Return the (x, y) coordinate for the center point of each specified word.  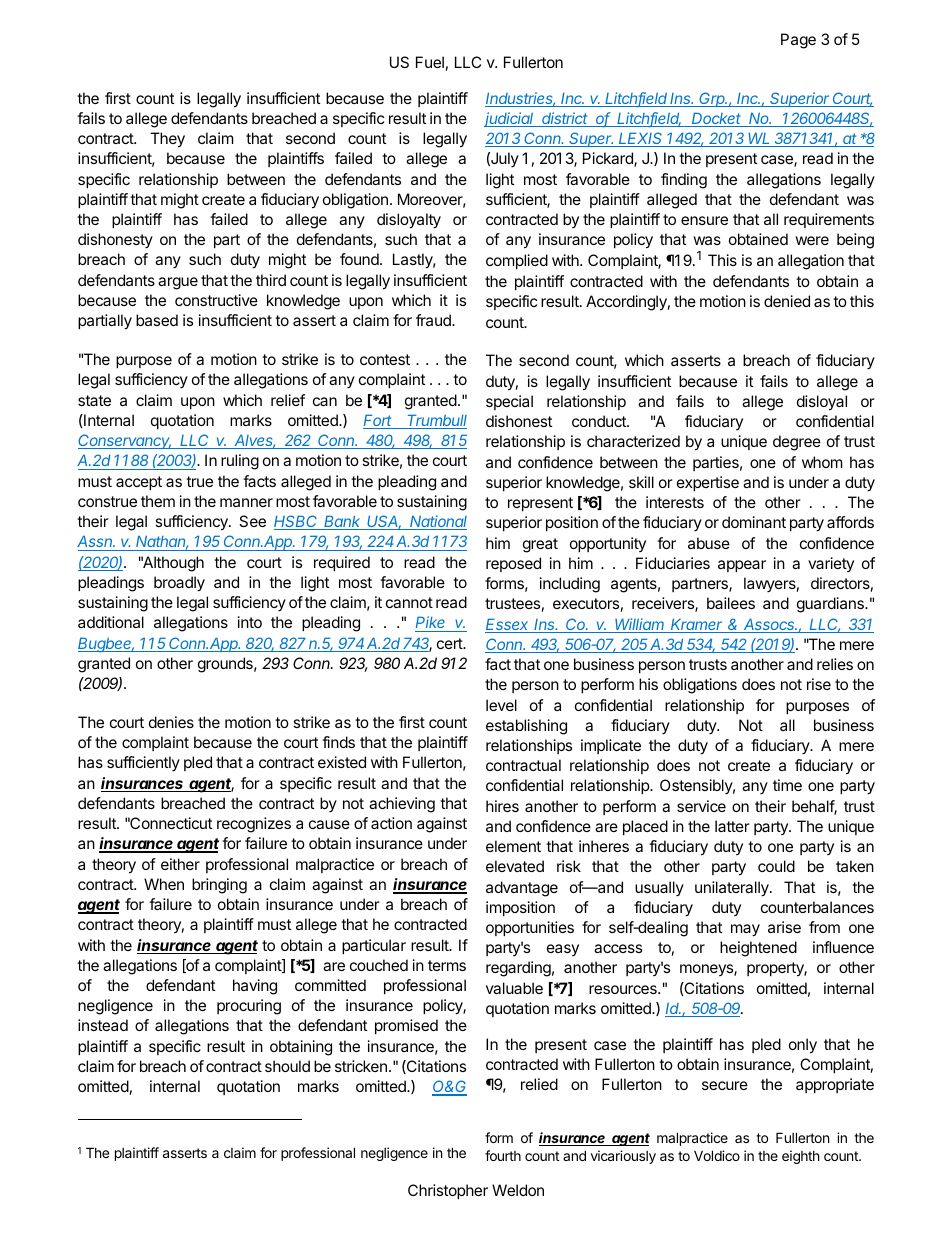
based (157, 320)
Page (798, 41)
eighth (801, 1157)
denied (787, 301)
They (167, 140)
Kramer (697, 625)
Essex (508, 625)
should (287, 1066)
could (776, 866)
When (164, 884)
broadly (179, 584)
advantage (522, 889)
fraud (434, 320)
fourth (503, 1155)
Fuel (430, 62)
